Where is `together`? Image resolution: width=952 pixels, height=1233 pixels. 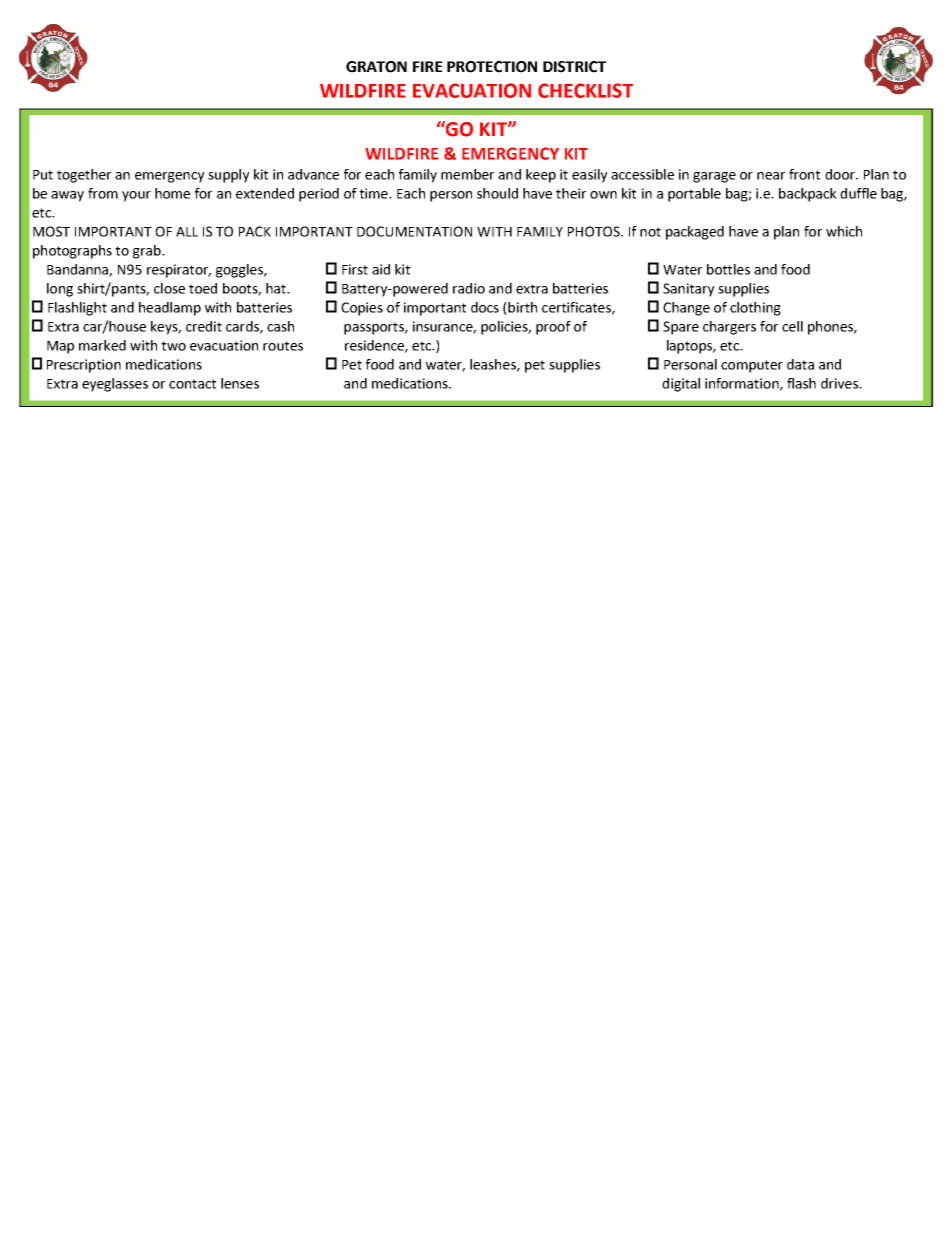 together is located at coordinates (84, 176).
